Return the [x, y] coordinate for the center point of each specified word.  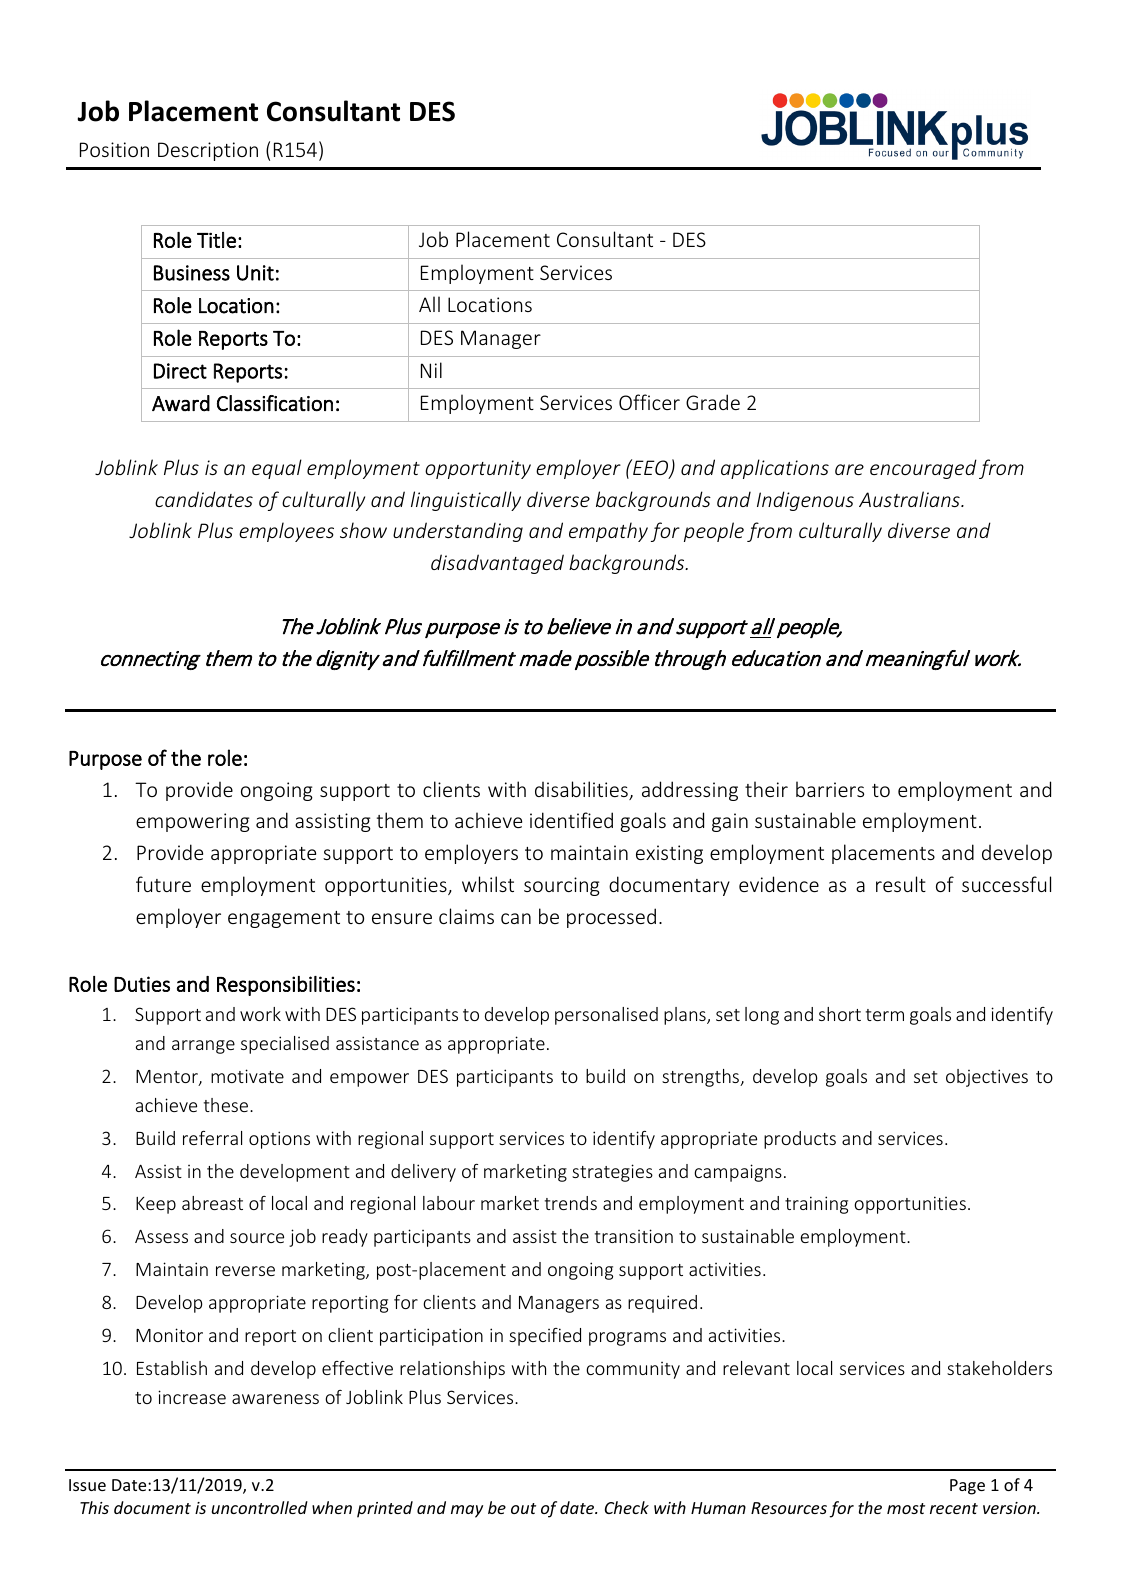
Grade [713, 402]
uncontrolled [260, 1507]
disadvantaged [497, 564]
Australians [910, 499]
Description [208, 151]
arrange [203, 1047]
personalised [606, 1016]
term [885, 1015]
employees [286, 532]
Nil [431, 370]
